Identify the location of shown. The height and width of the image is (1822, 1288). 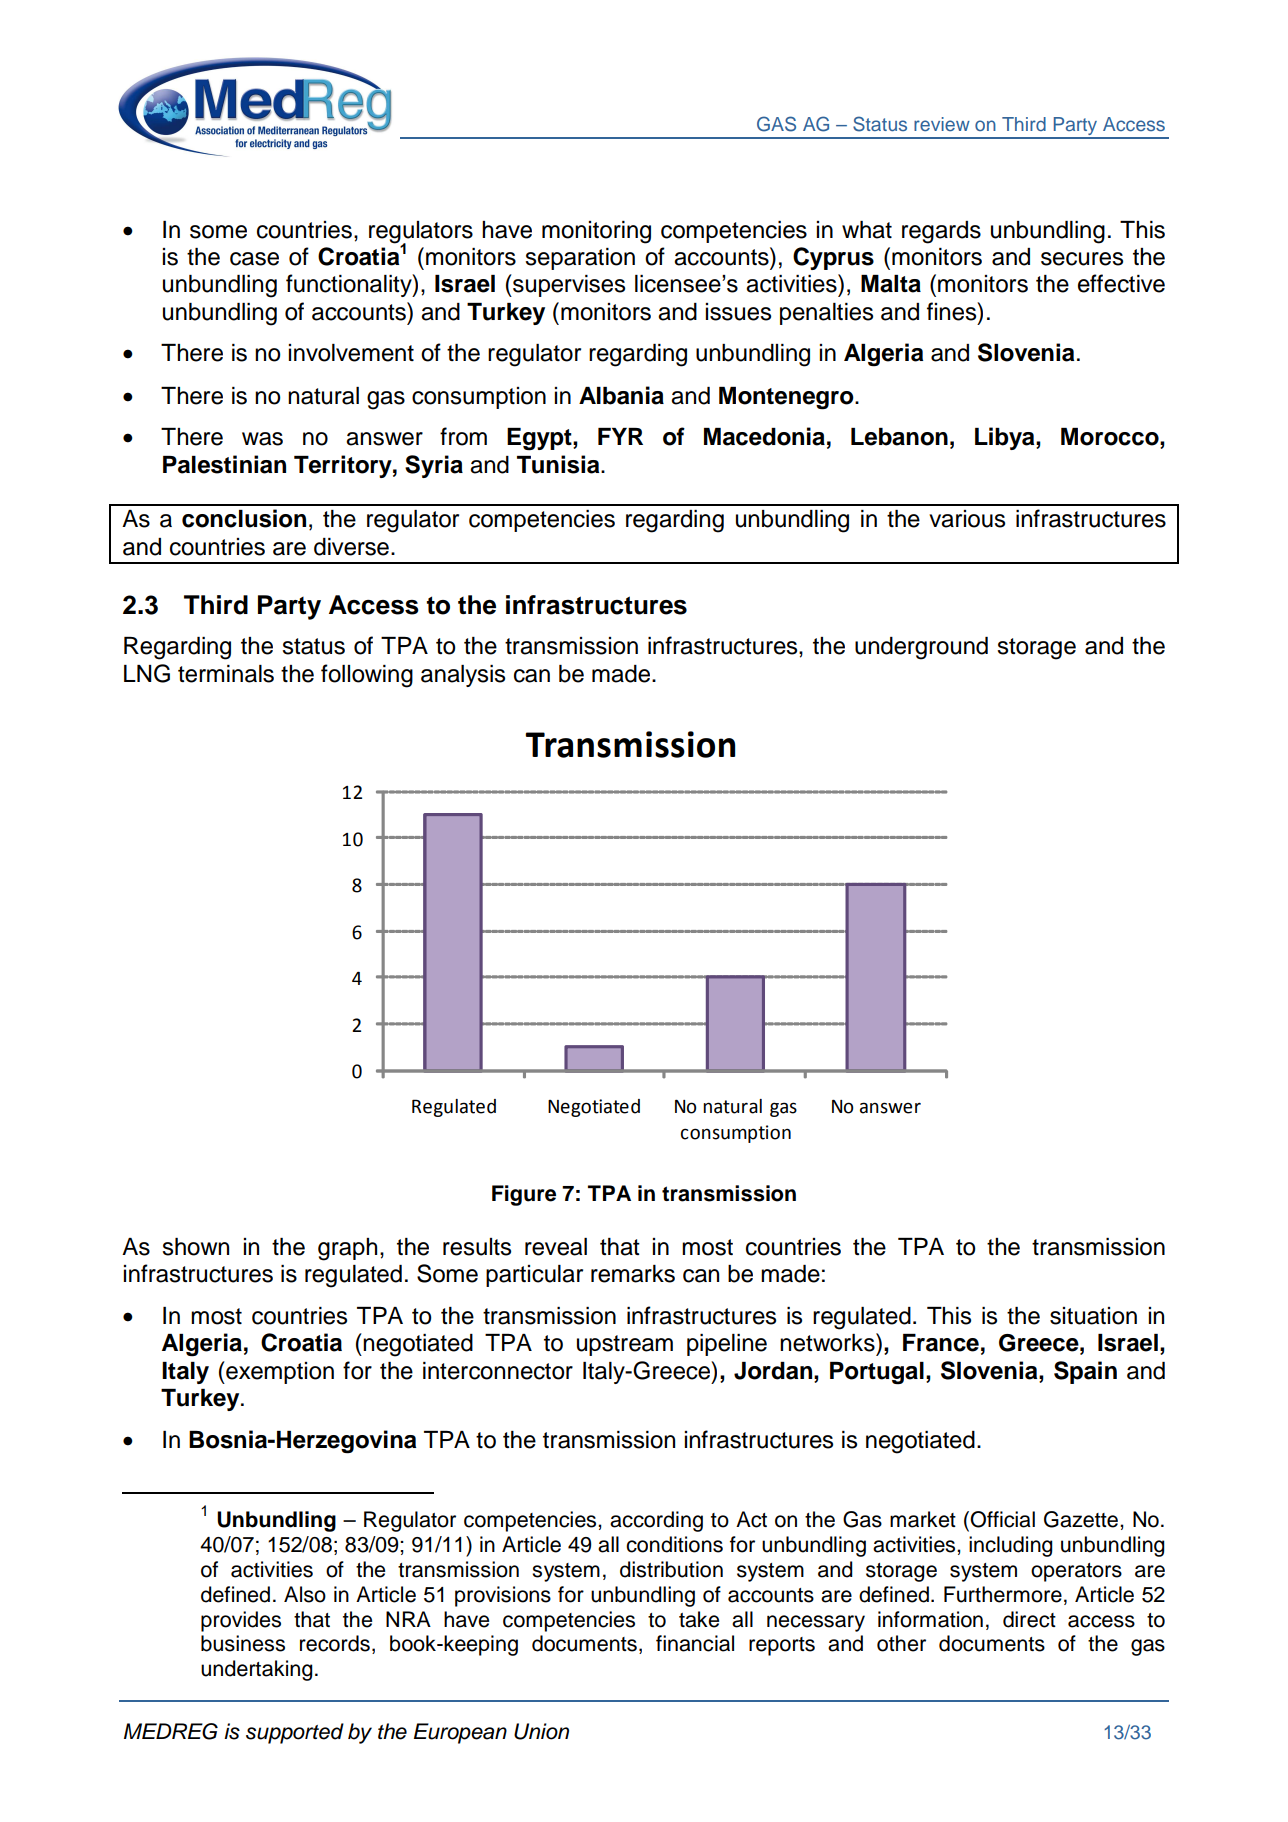
(195, 1247).
